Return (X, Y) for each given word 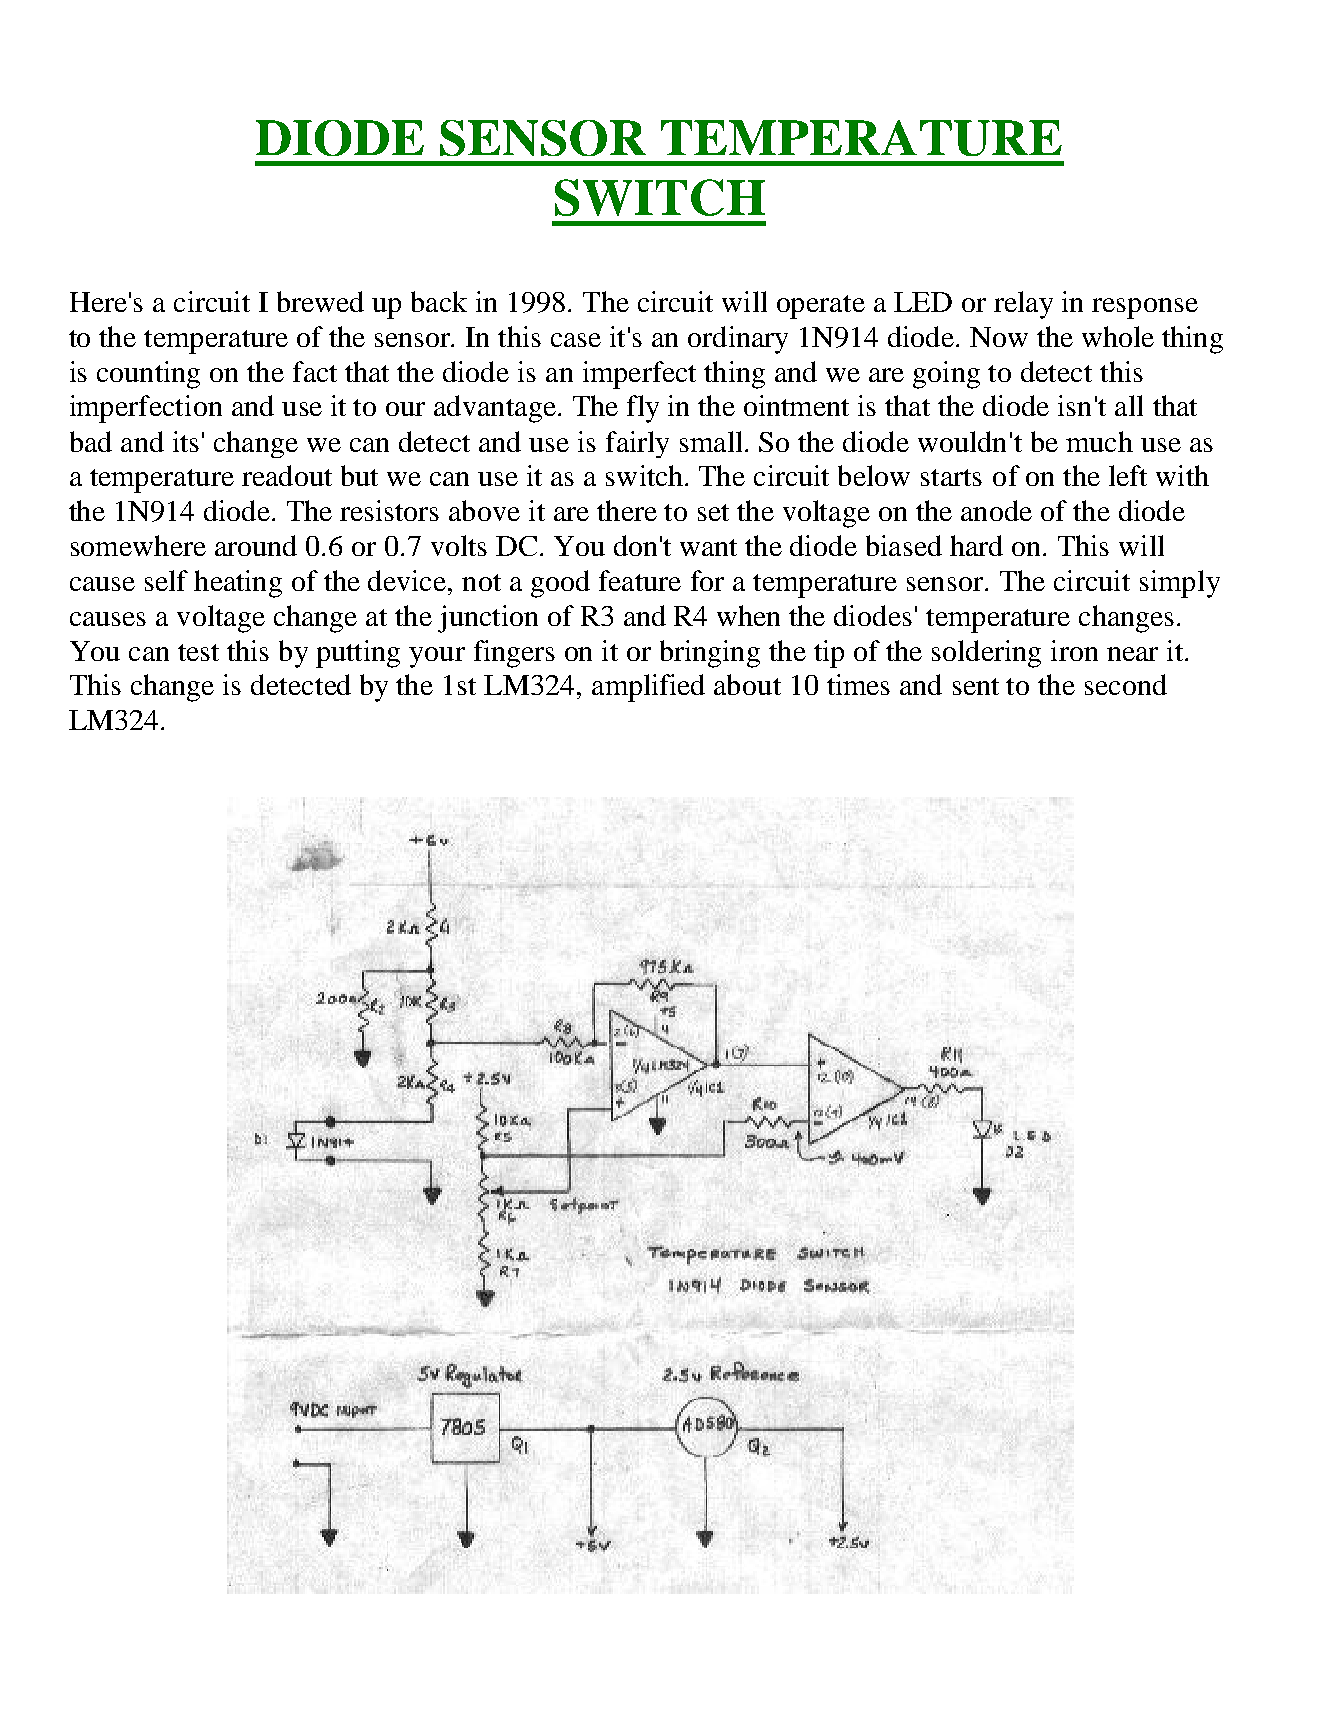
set (713, 512)
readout (287, 475)
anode (996, 510)
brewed (320, 301)
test (198, 652)
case (576, 340)
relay (1023, 305)
